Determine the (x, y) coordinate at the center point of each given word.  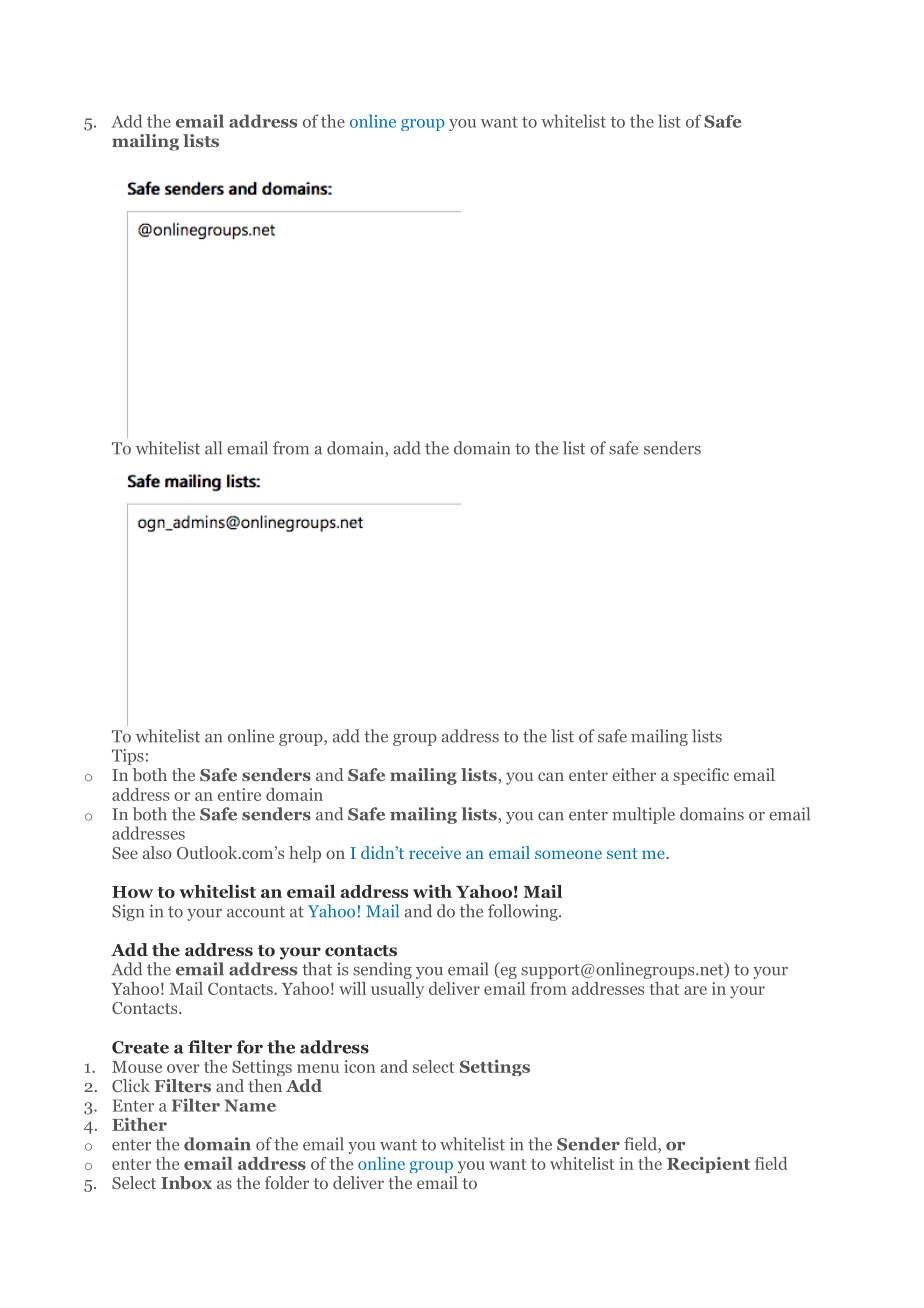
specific (701, 776)
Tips (128, 757)
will (352, 988)
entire (239, 794)
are (695, 990)
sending (382, 970)
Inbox (186, 1182)
